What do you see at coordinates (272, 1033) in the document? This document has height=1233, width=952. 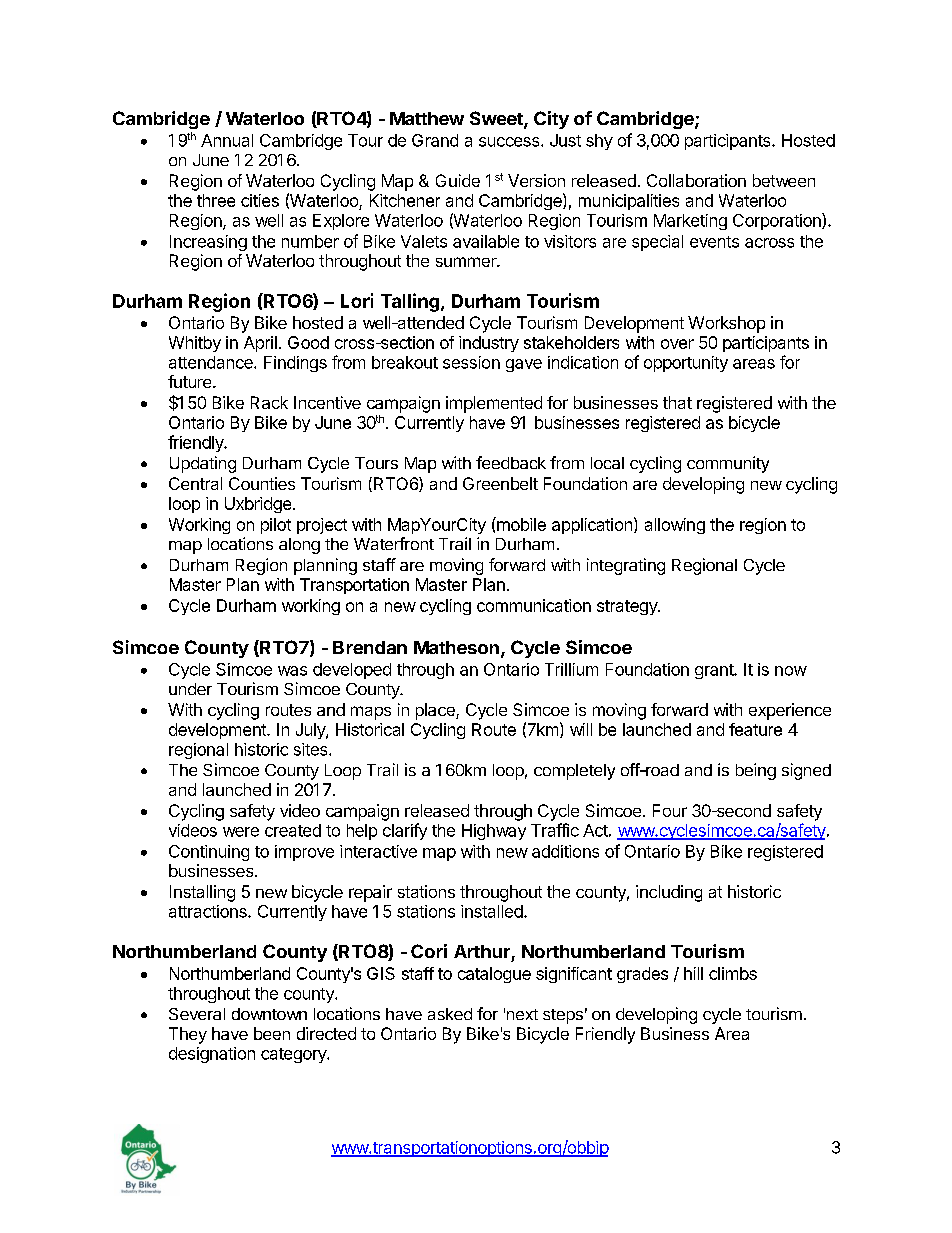 I see `been` at bounding box center [272, 1033].
